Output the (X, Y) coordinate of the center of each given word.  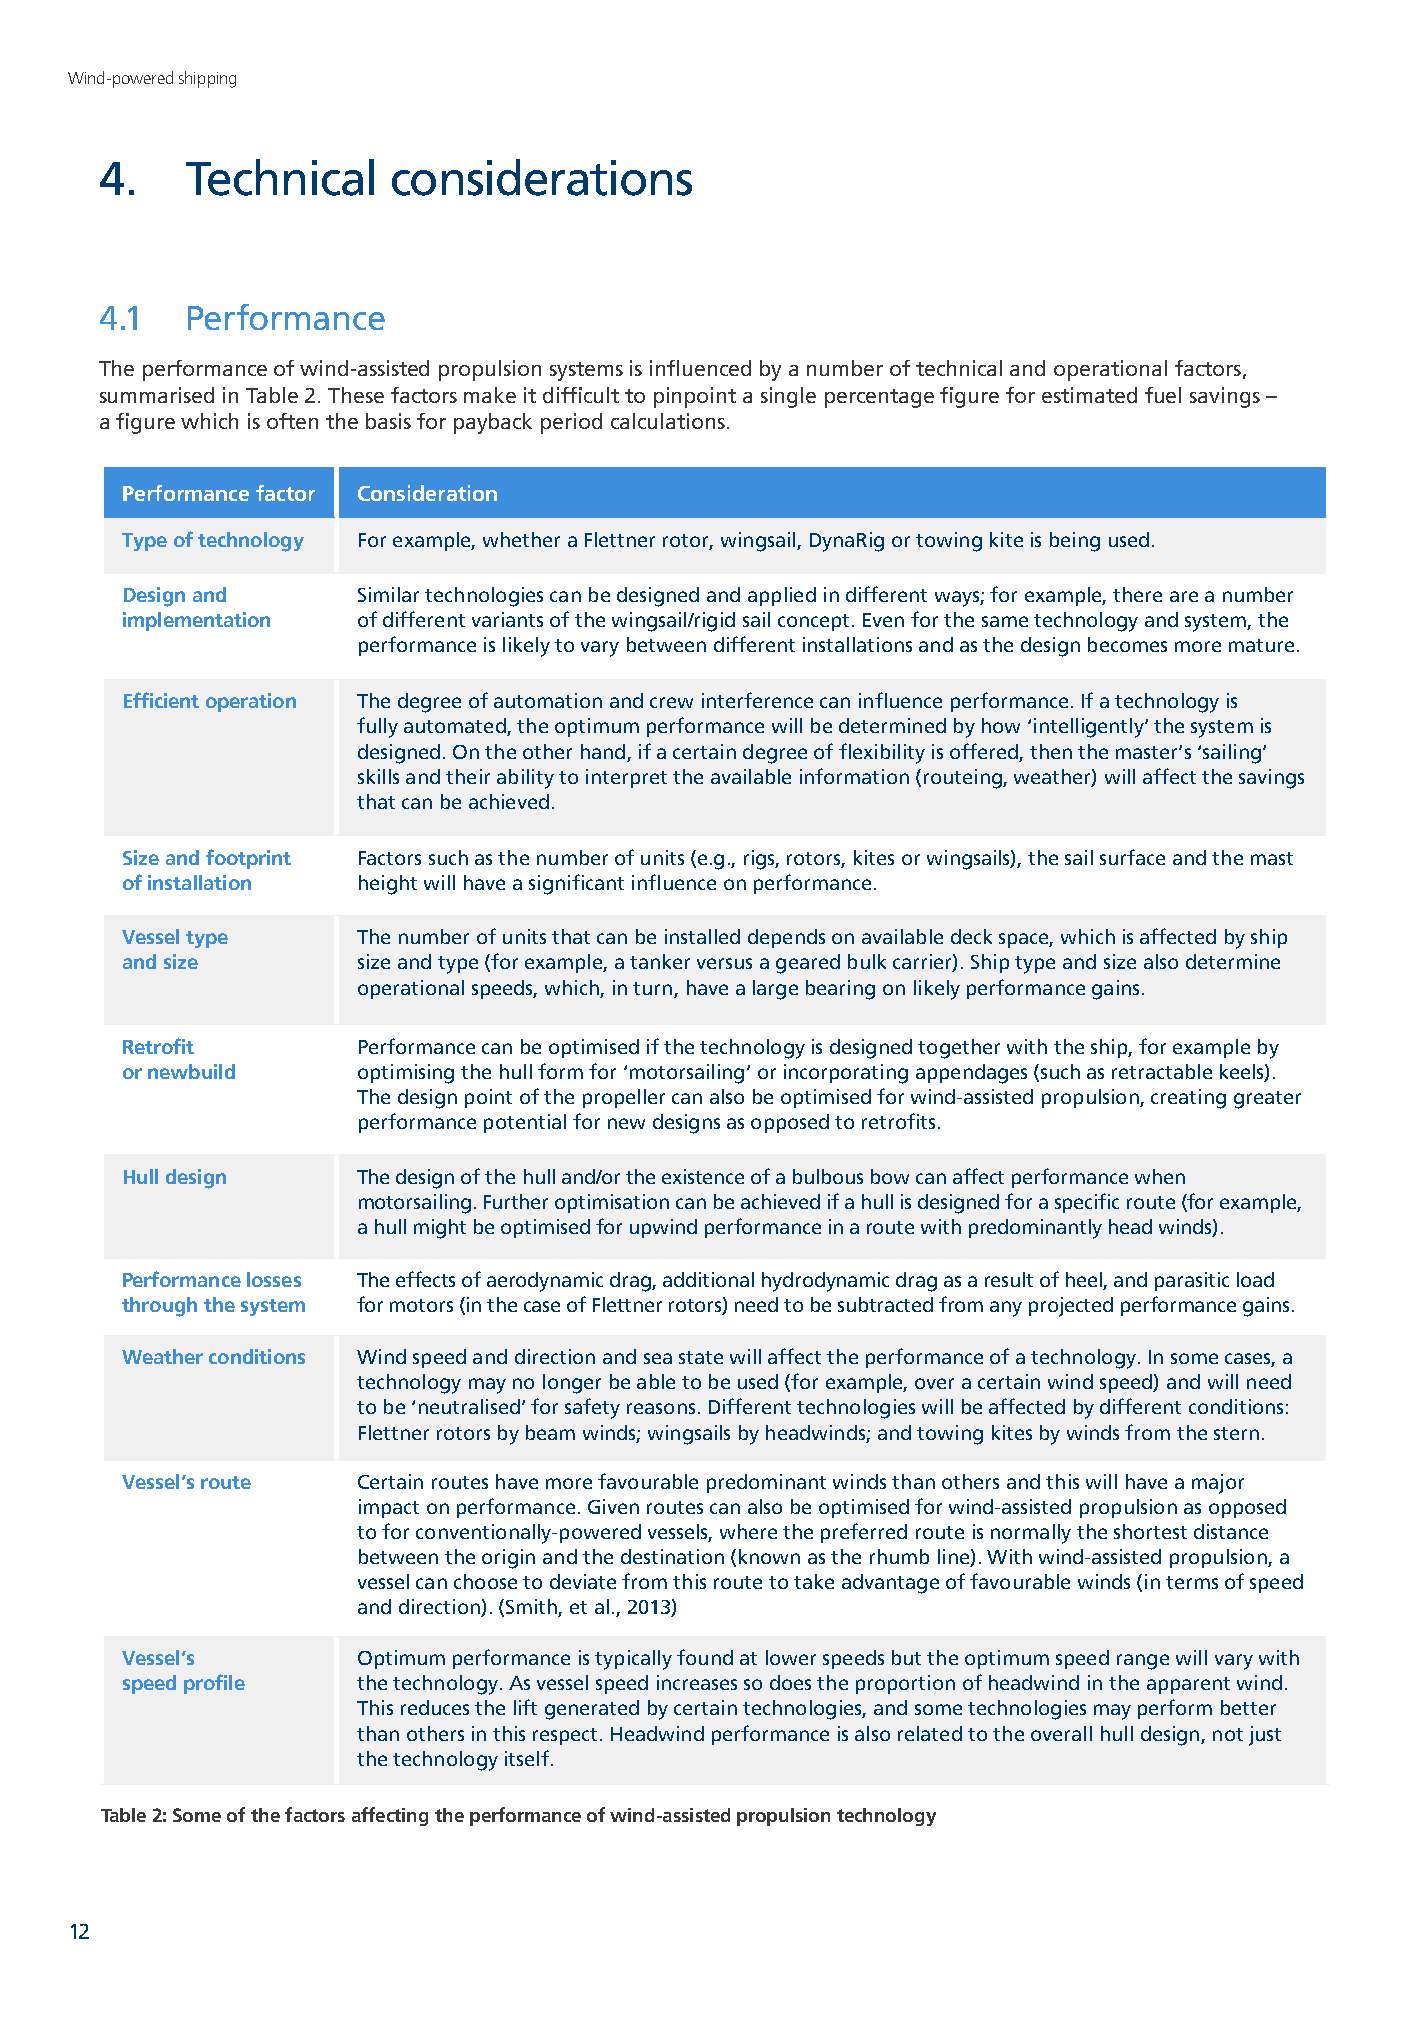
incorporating (846, 1074)
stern (1236, 1433)
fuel (1163, 395)
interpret (626, 778)
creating (1188, 1099)
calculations (668, 421)
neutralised (469, 1406)
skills (378, 776)
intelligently (1090, 728)
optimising (406, 1074)
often (292, 421)
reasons (661, 1408)
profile (214, 1684)
